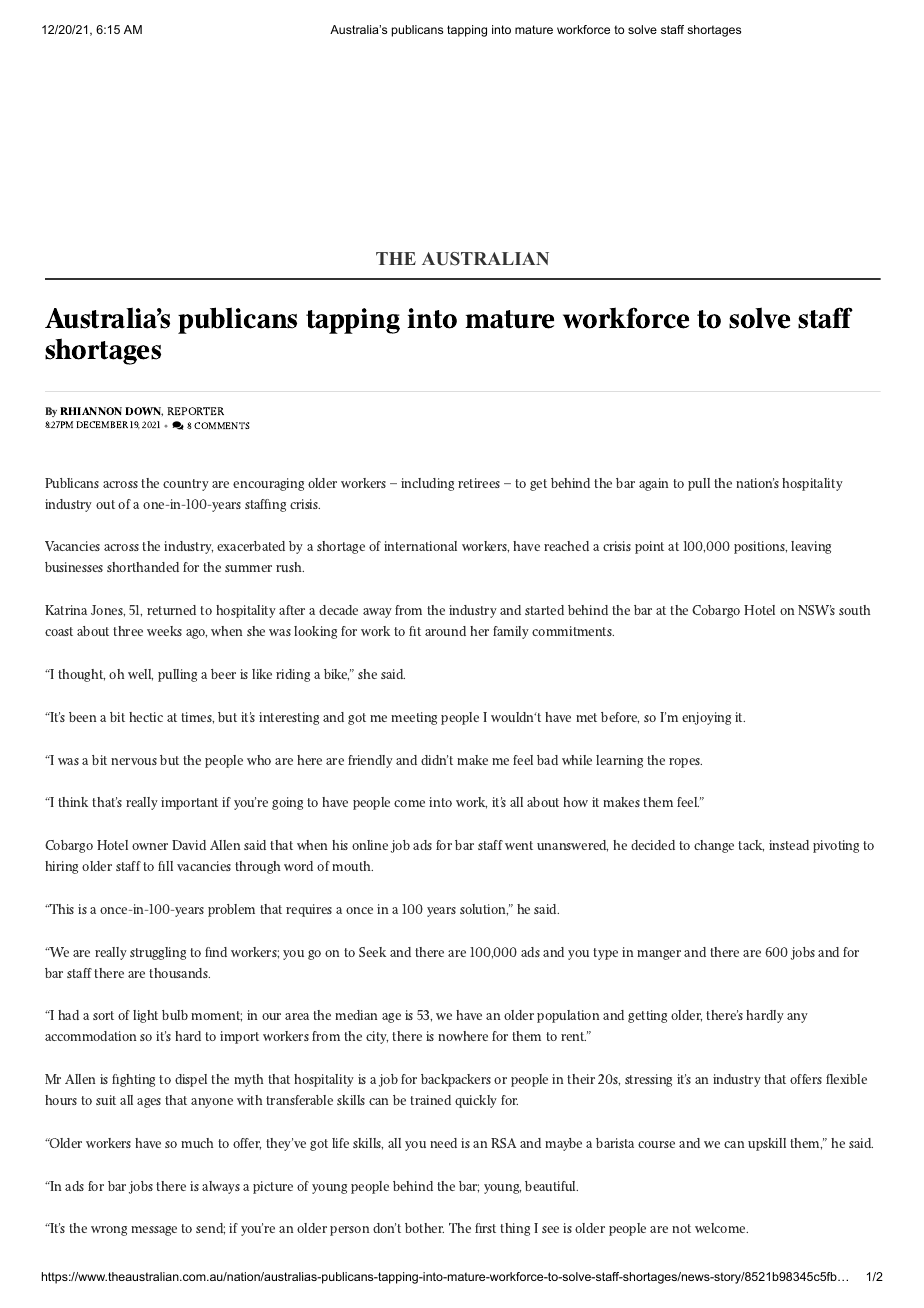 The width and height of the document is (924, 1308). What do you see at coordinates (154, 1231) in the document?
I see `message` at bounding box center [154, 1231].
